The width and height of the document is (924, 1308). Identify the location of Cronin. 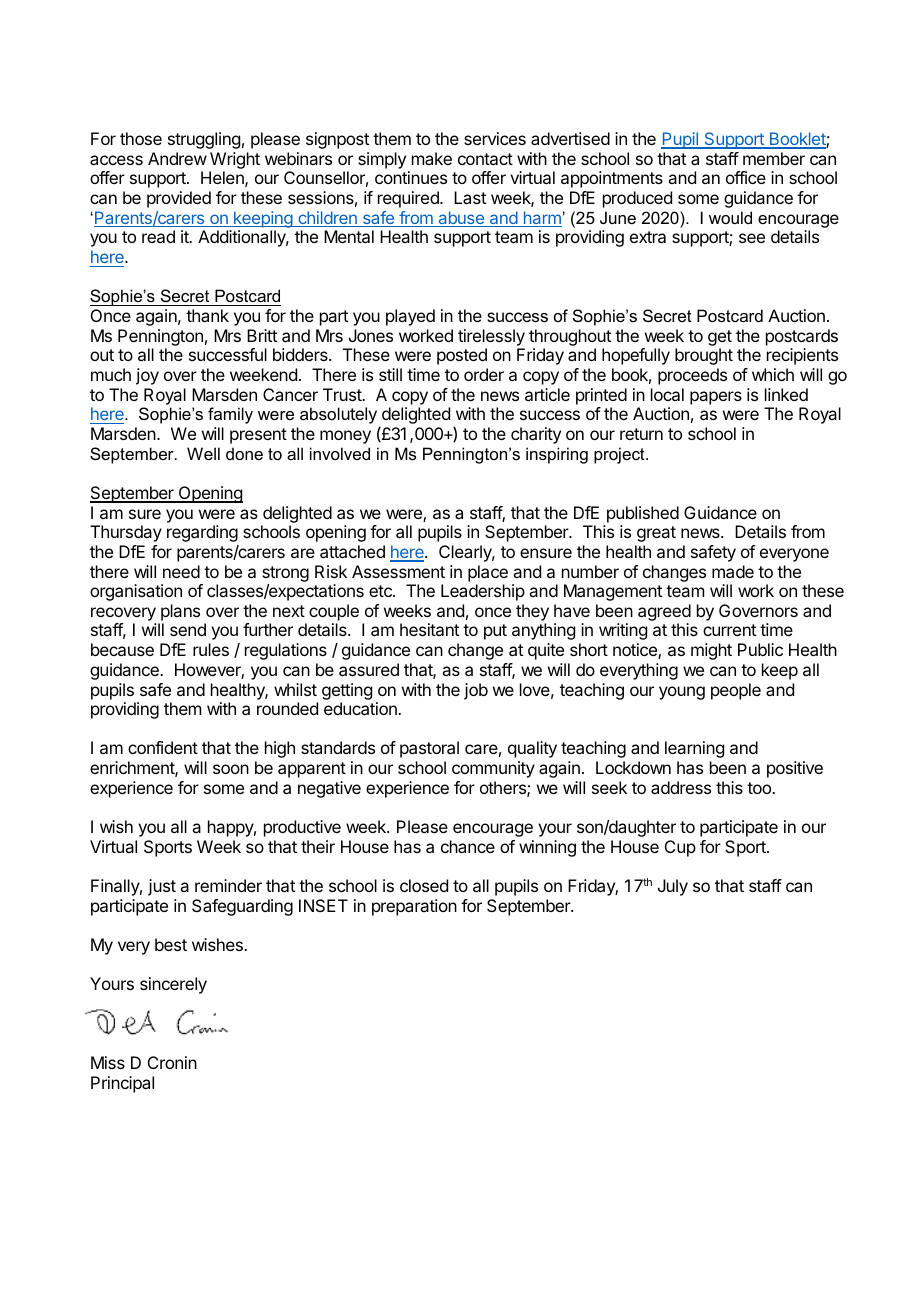
(172, 1062).
